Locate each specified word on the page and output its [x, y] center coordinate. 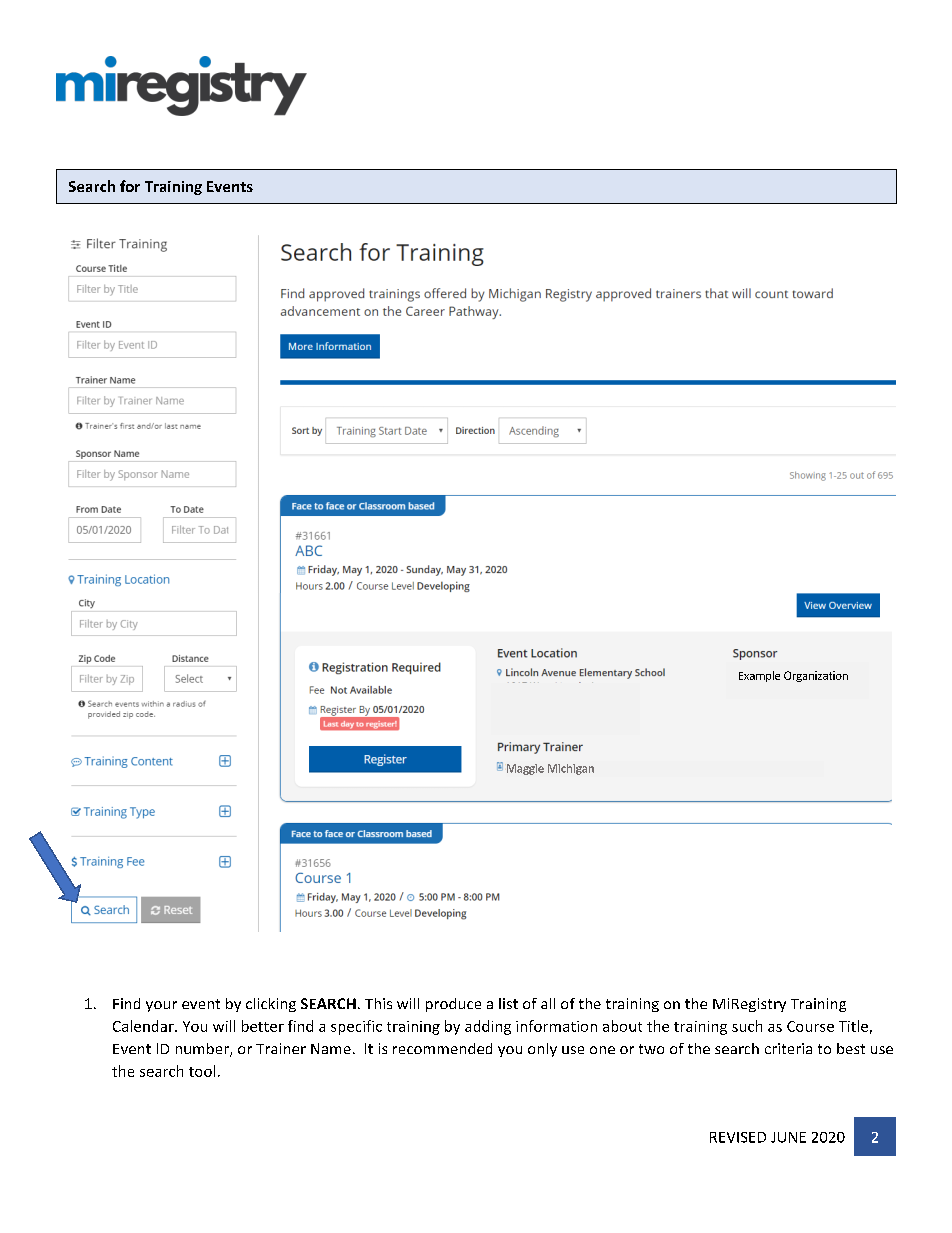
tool [202, 1071]
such [747, 1026]
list [508, 1003]
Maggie [525, 769]
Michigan [571, 769]
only [542, 1050]
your [161, 1006]
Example [759, 676]
